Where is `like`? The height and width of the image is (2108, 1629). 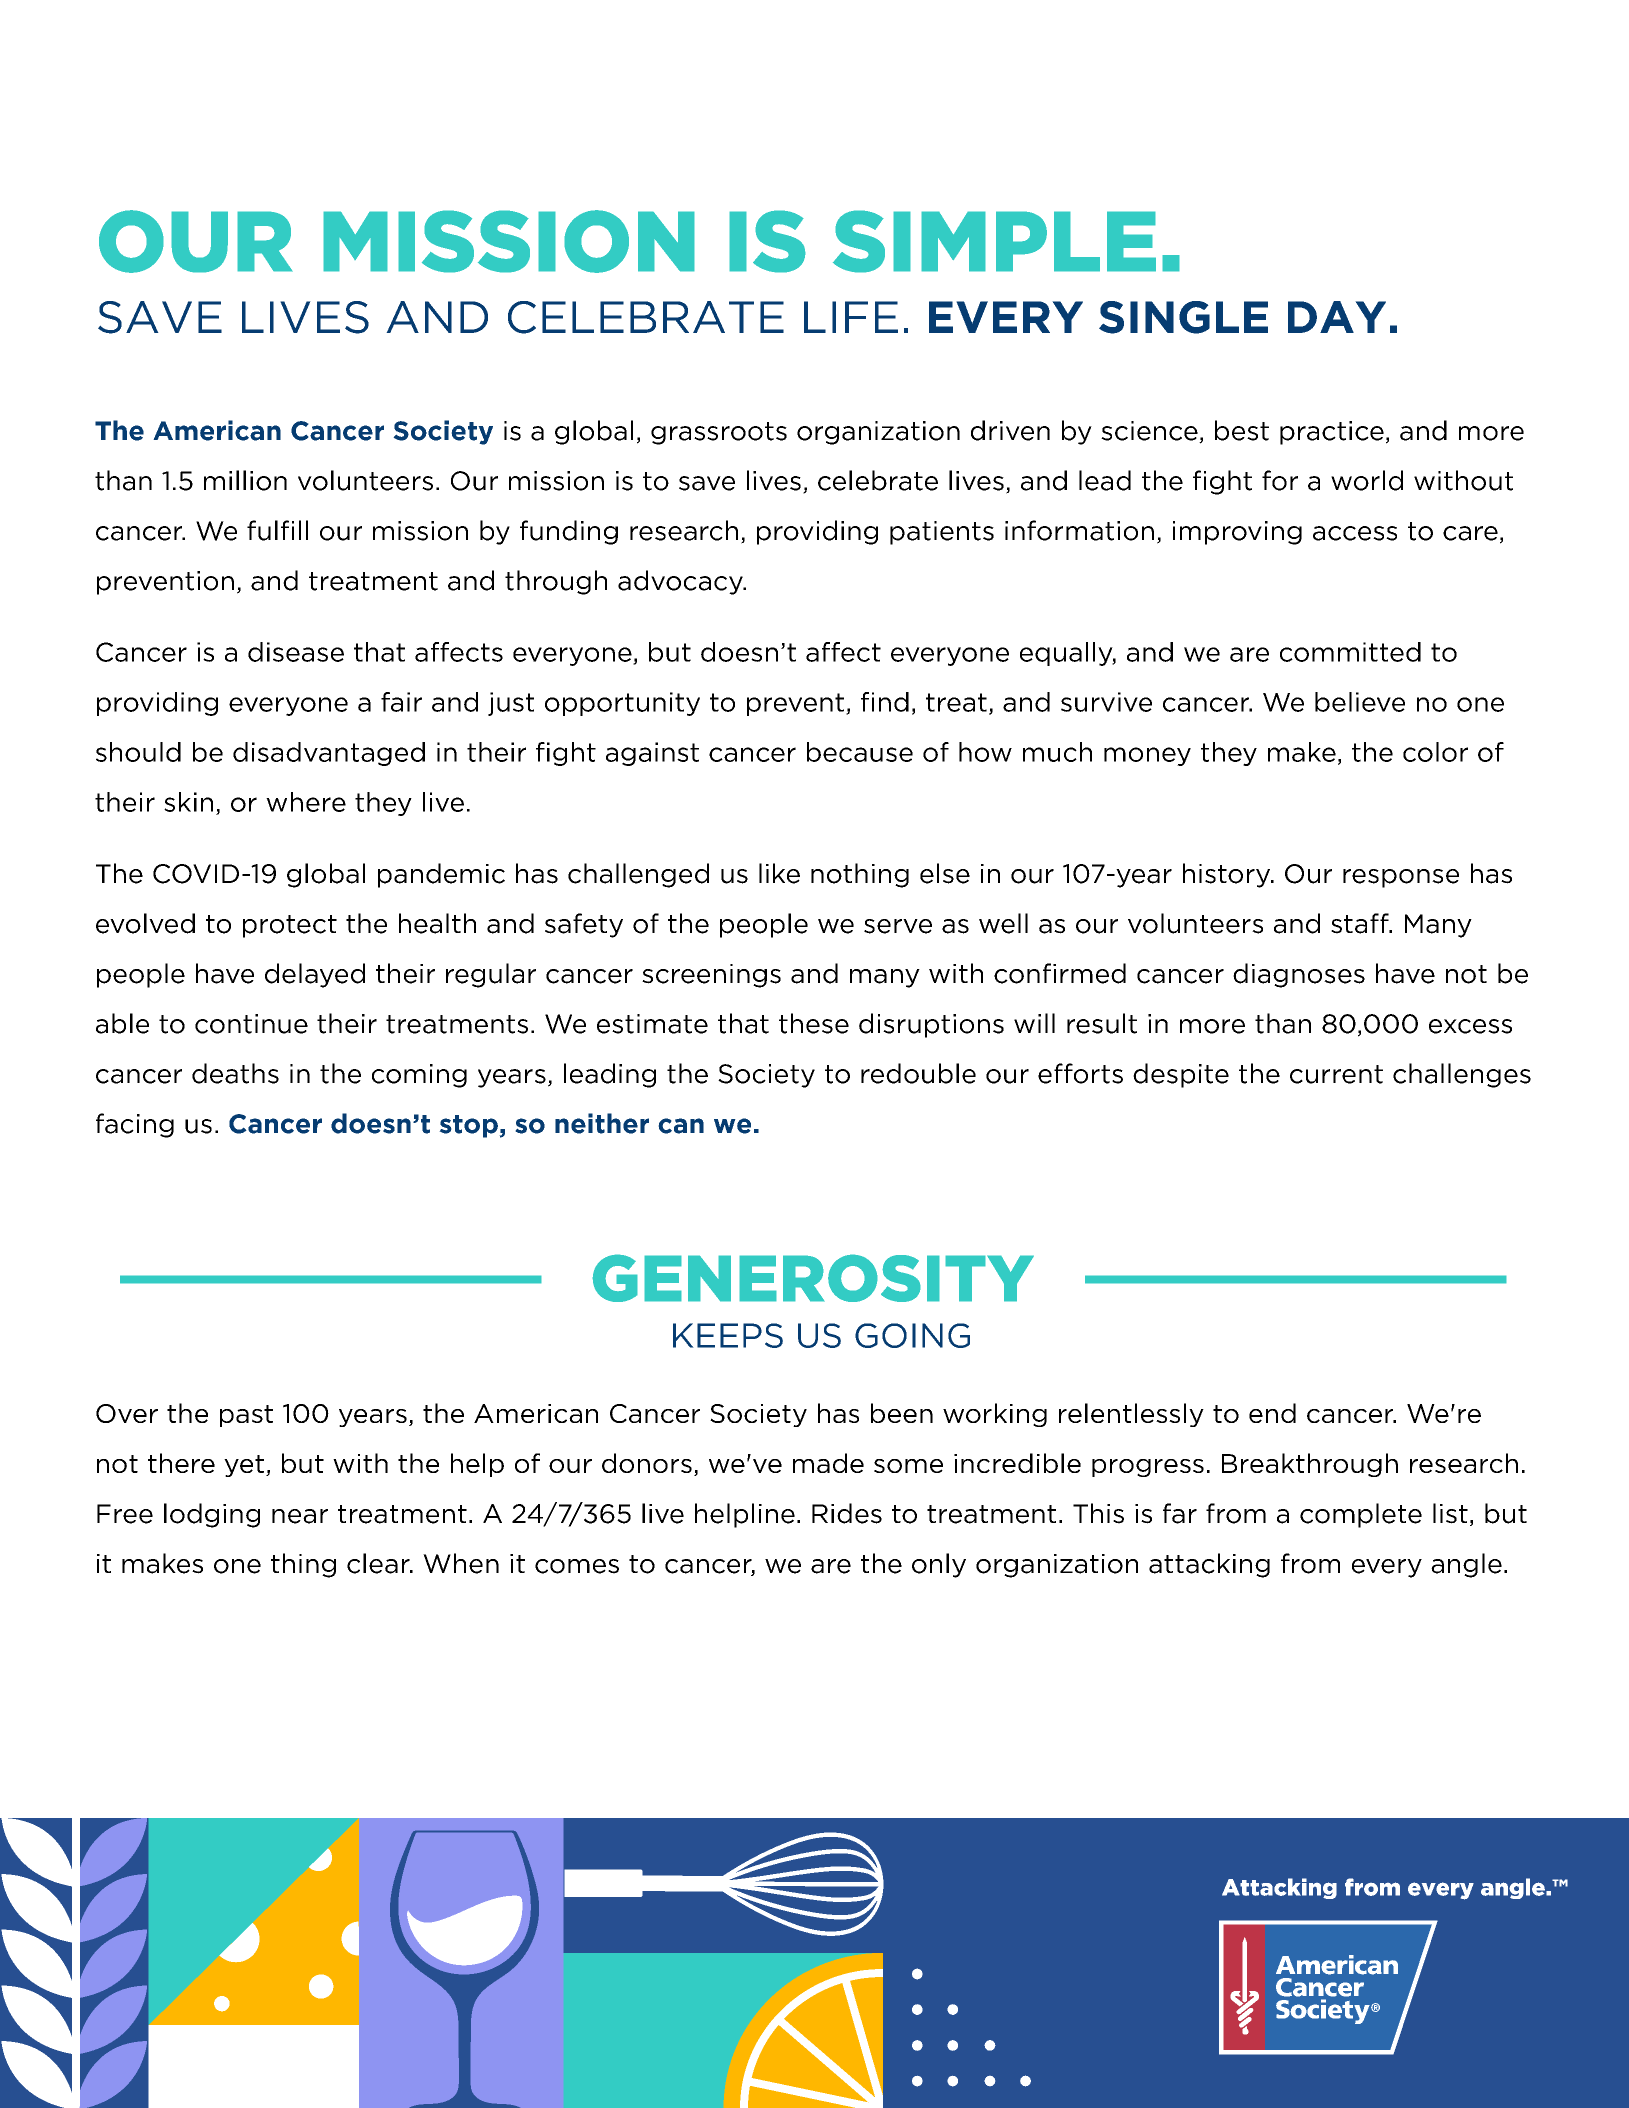
like is located at coordinates (779, 873).
